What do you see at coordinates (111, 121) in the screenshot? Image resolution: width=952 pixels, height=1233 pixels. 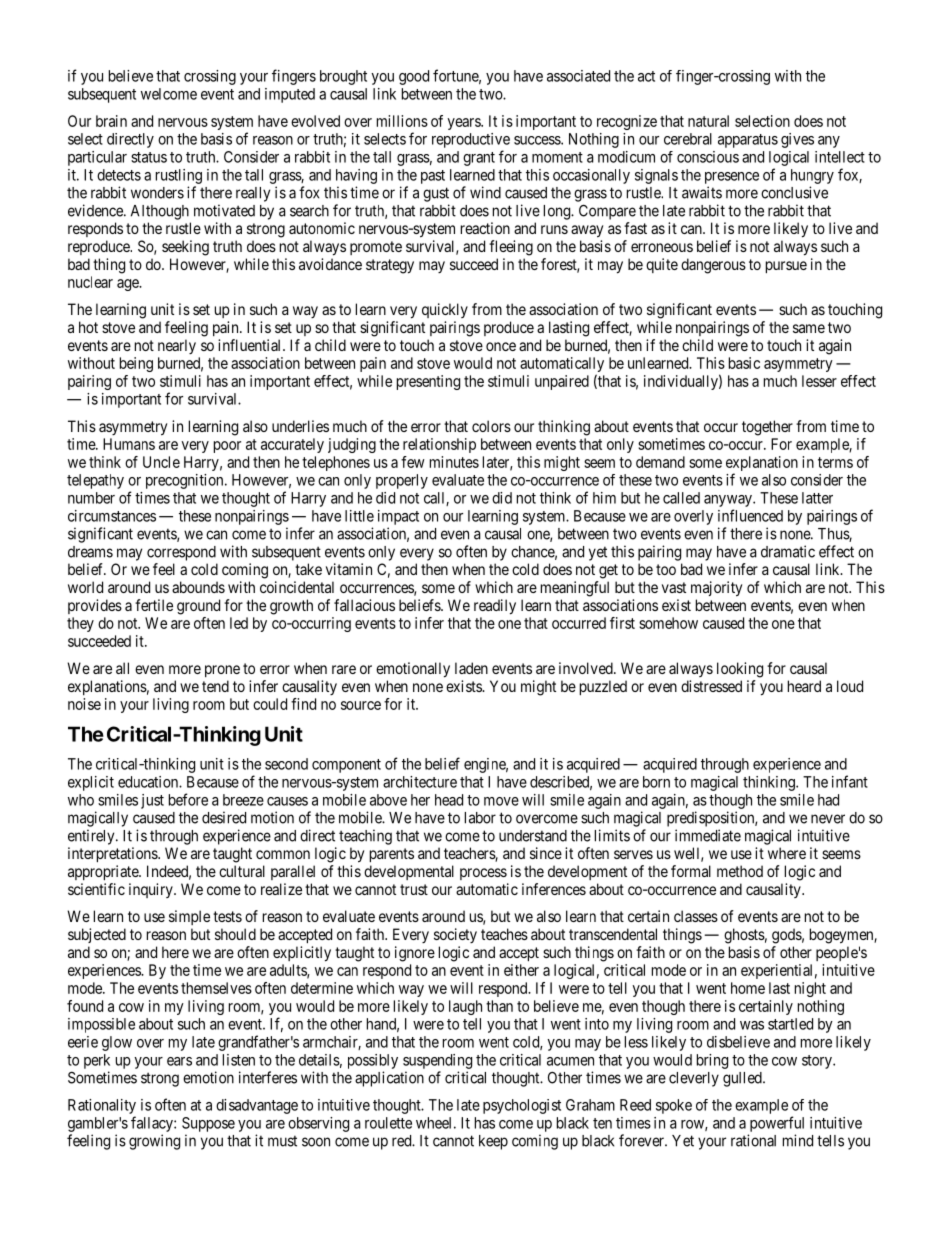 I see `brain` at bounding box center [111, 121].
